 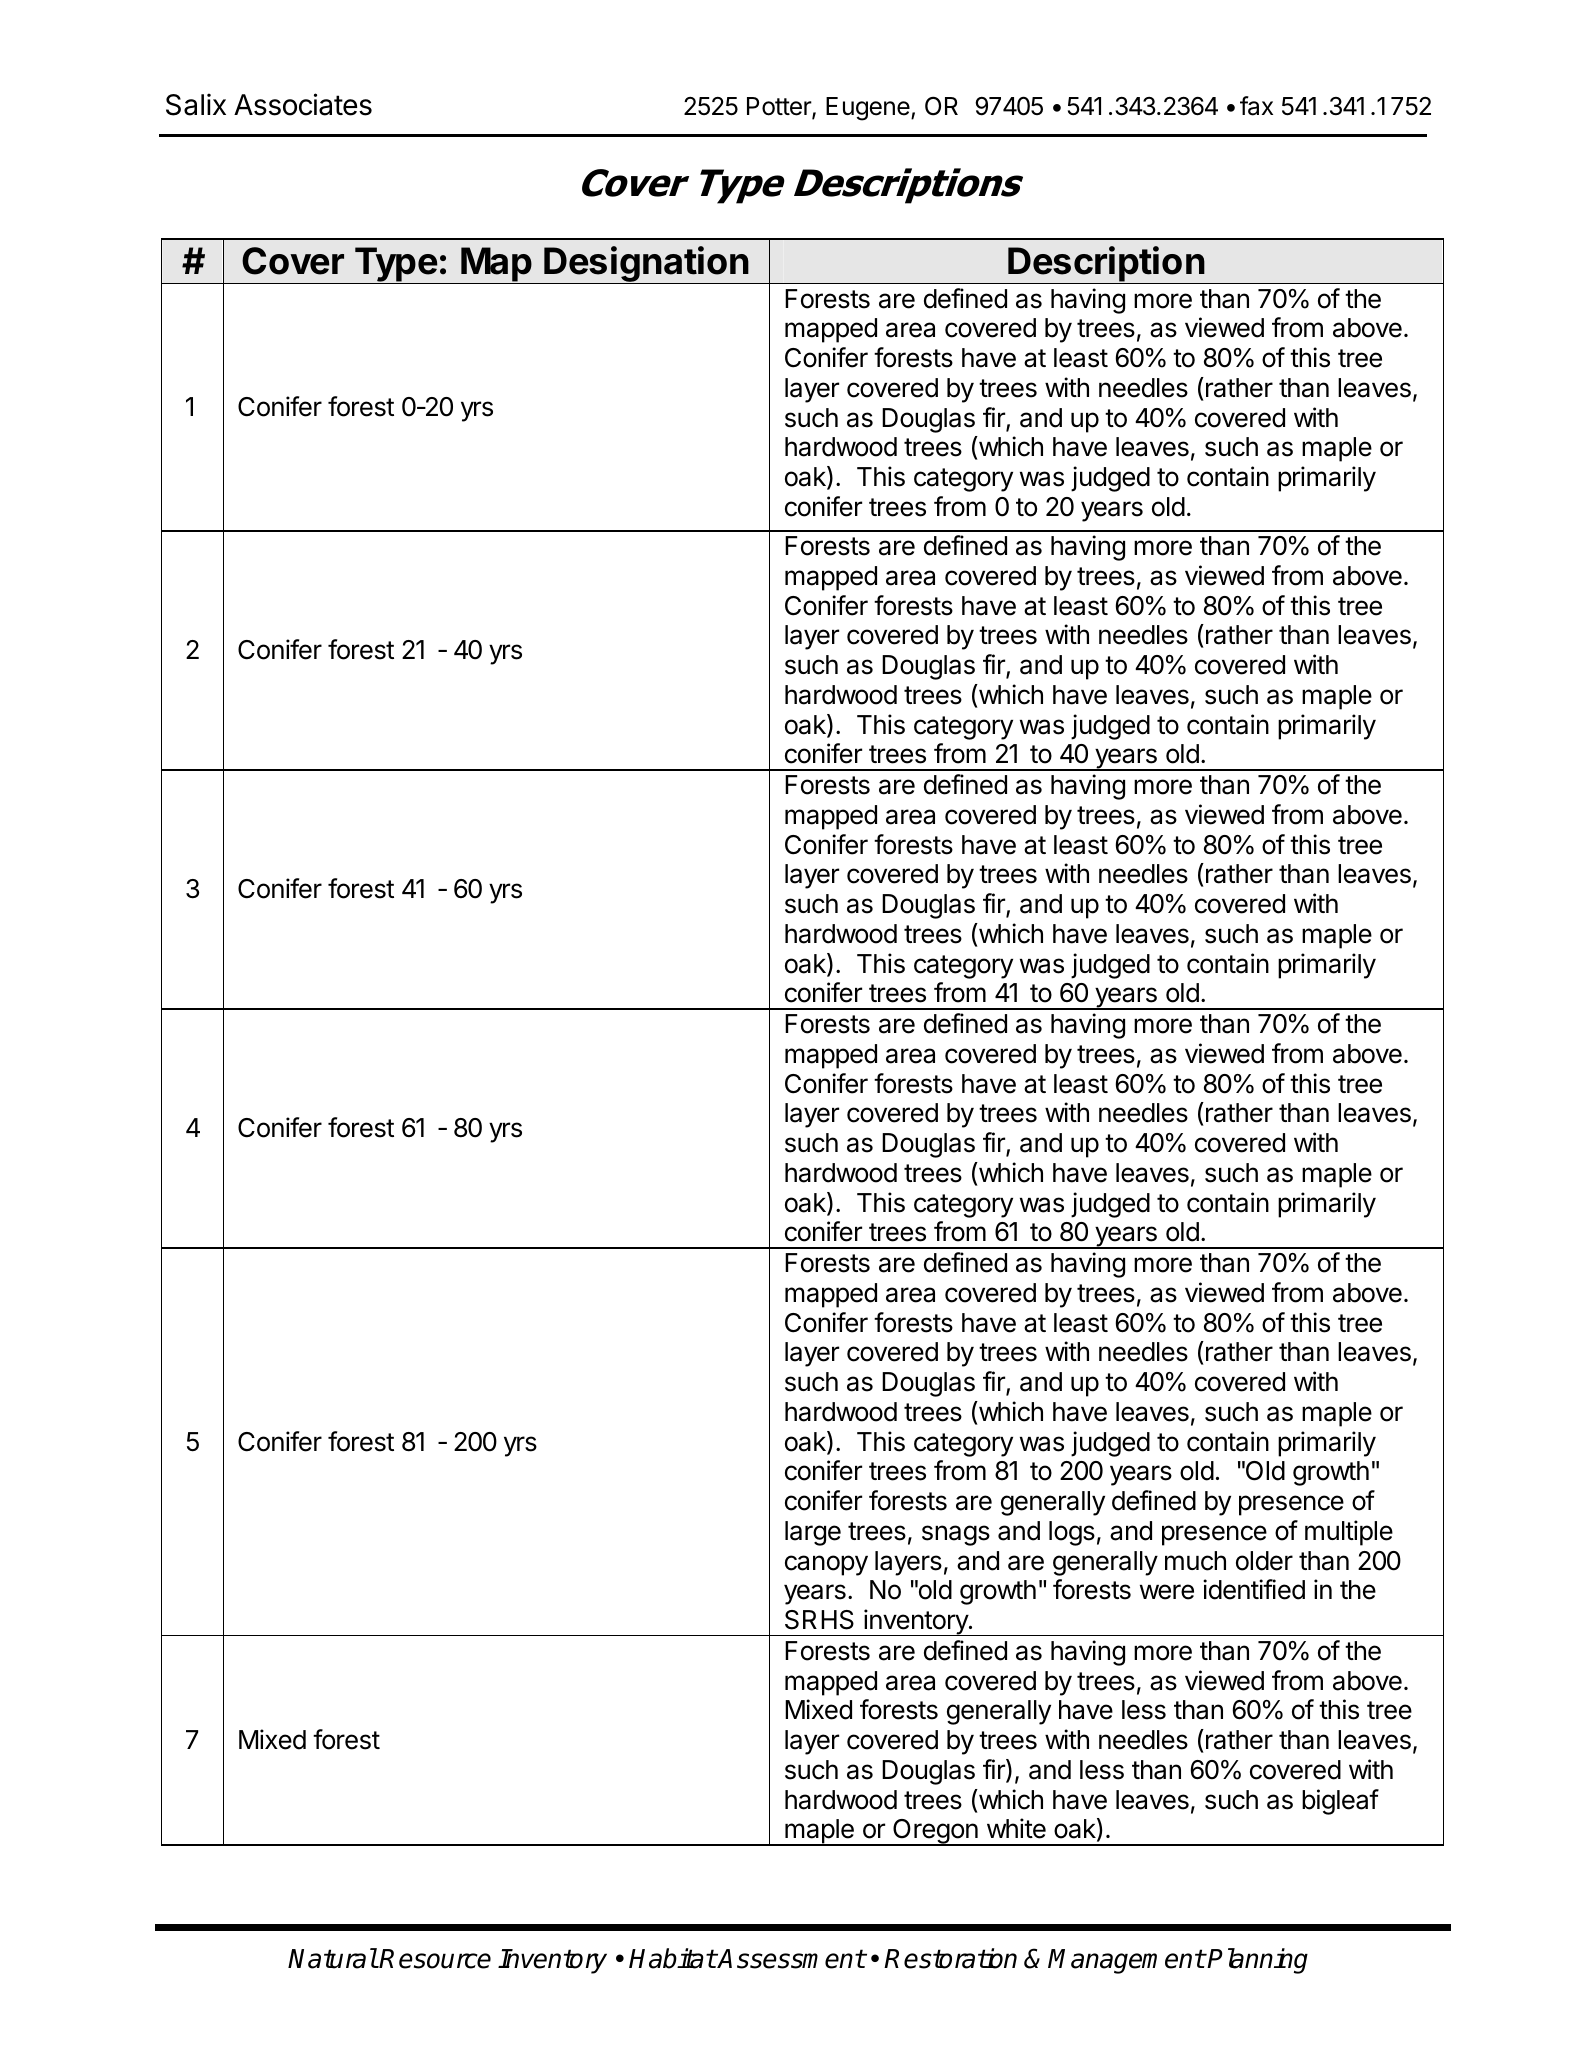 What do you see at coordinates (813, 1533) in the screenshot?
I see `large` at bounding box center [813, 1533].
